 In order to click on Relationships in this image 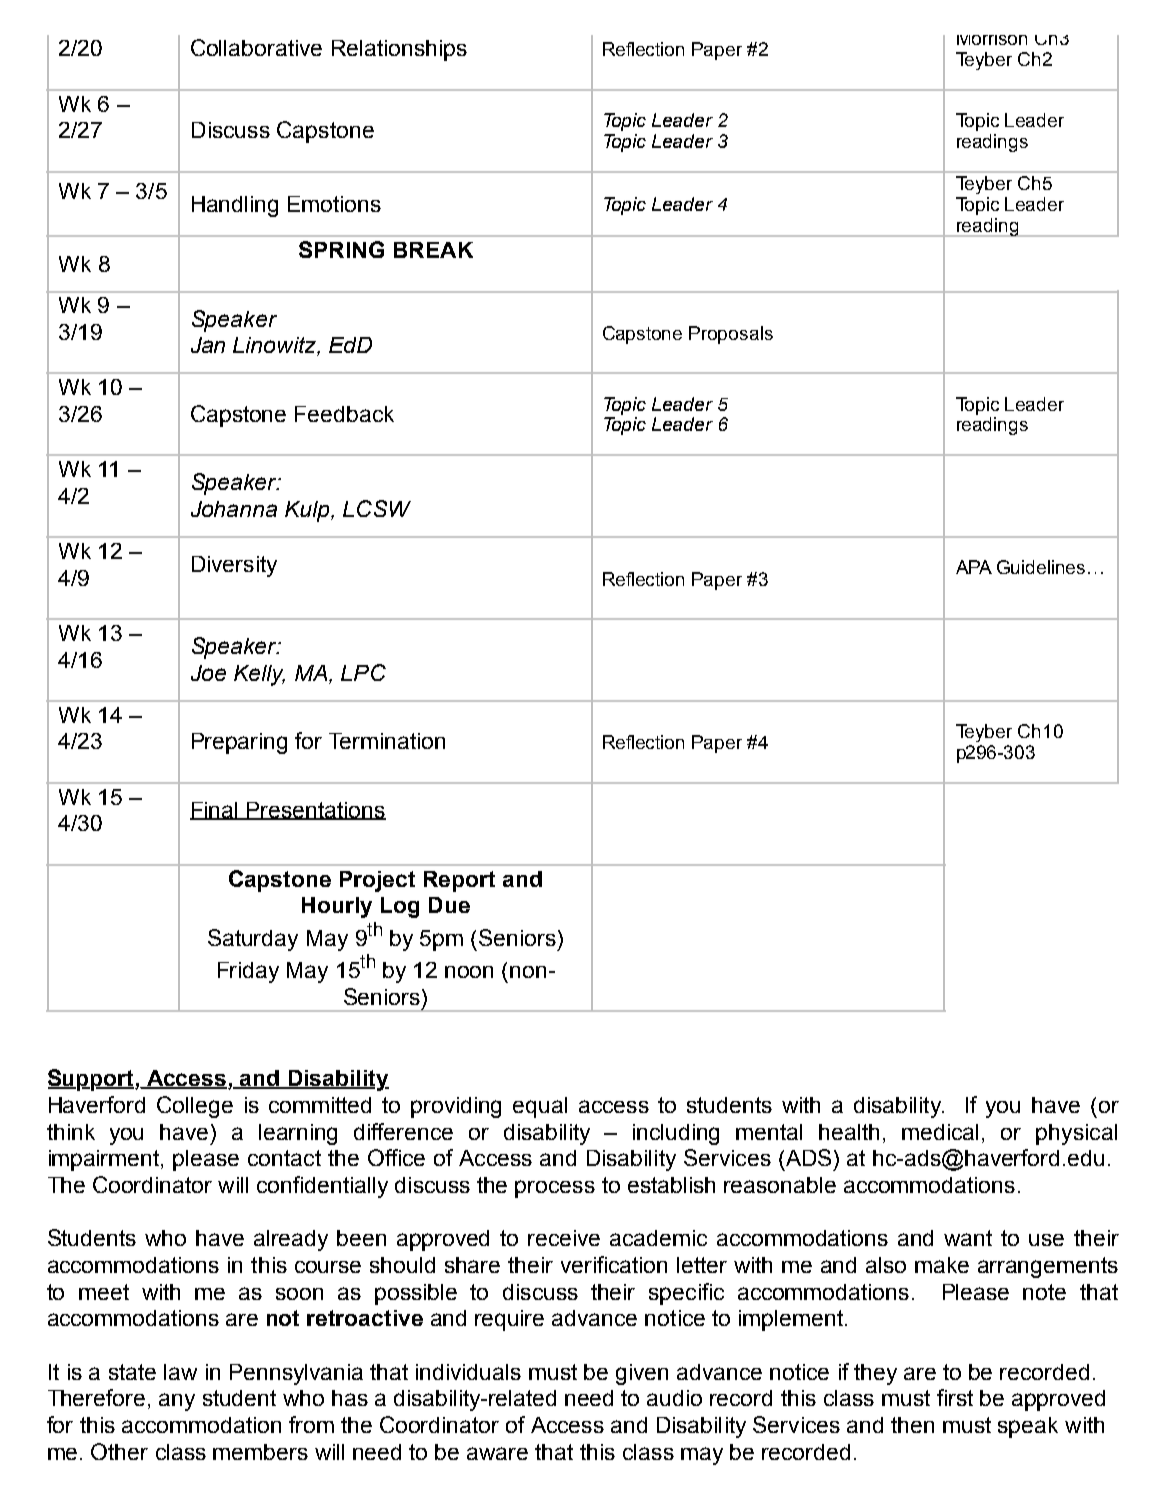, I will do `click(399, 50)`.
